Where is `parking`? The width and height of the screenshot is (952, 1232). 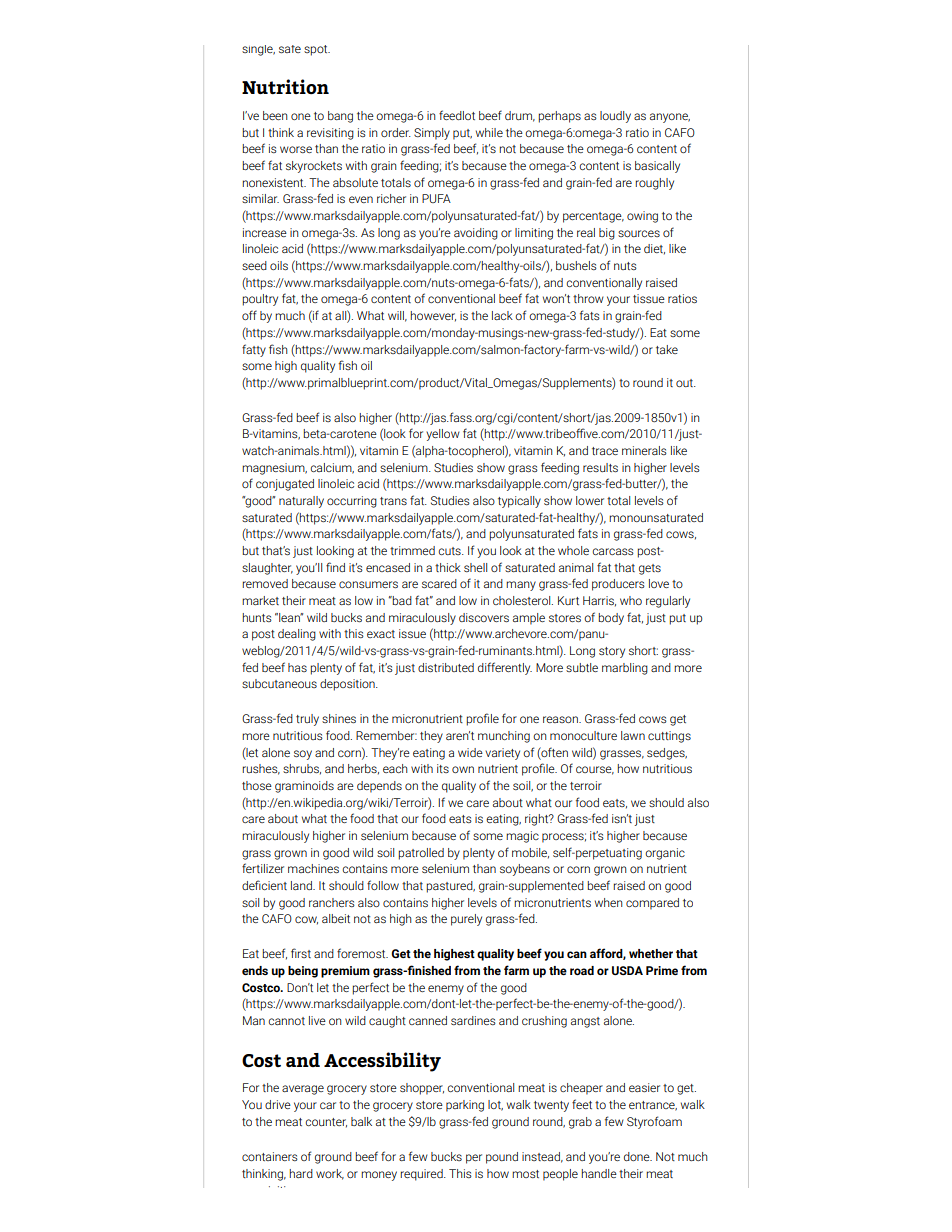
parking is located at coordinates (465, 1106).
